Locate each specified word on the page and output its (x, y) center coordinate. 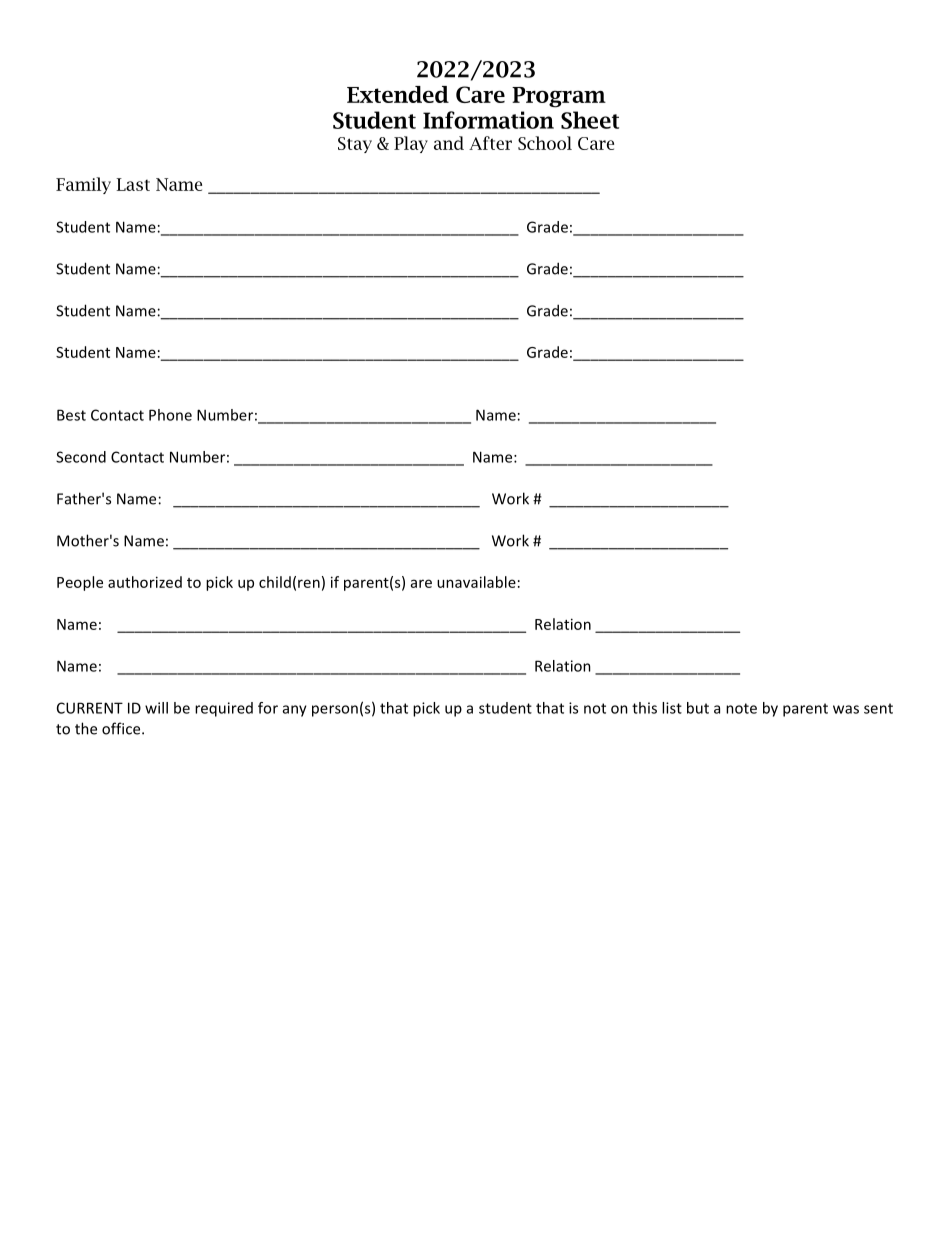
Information (488, 120)
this (644, 708)
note (741, 708)
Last (133, 184)
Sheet (590, 120)
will (156, 708)
